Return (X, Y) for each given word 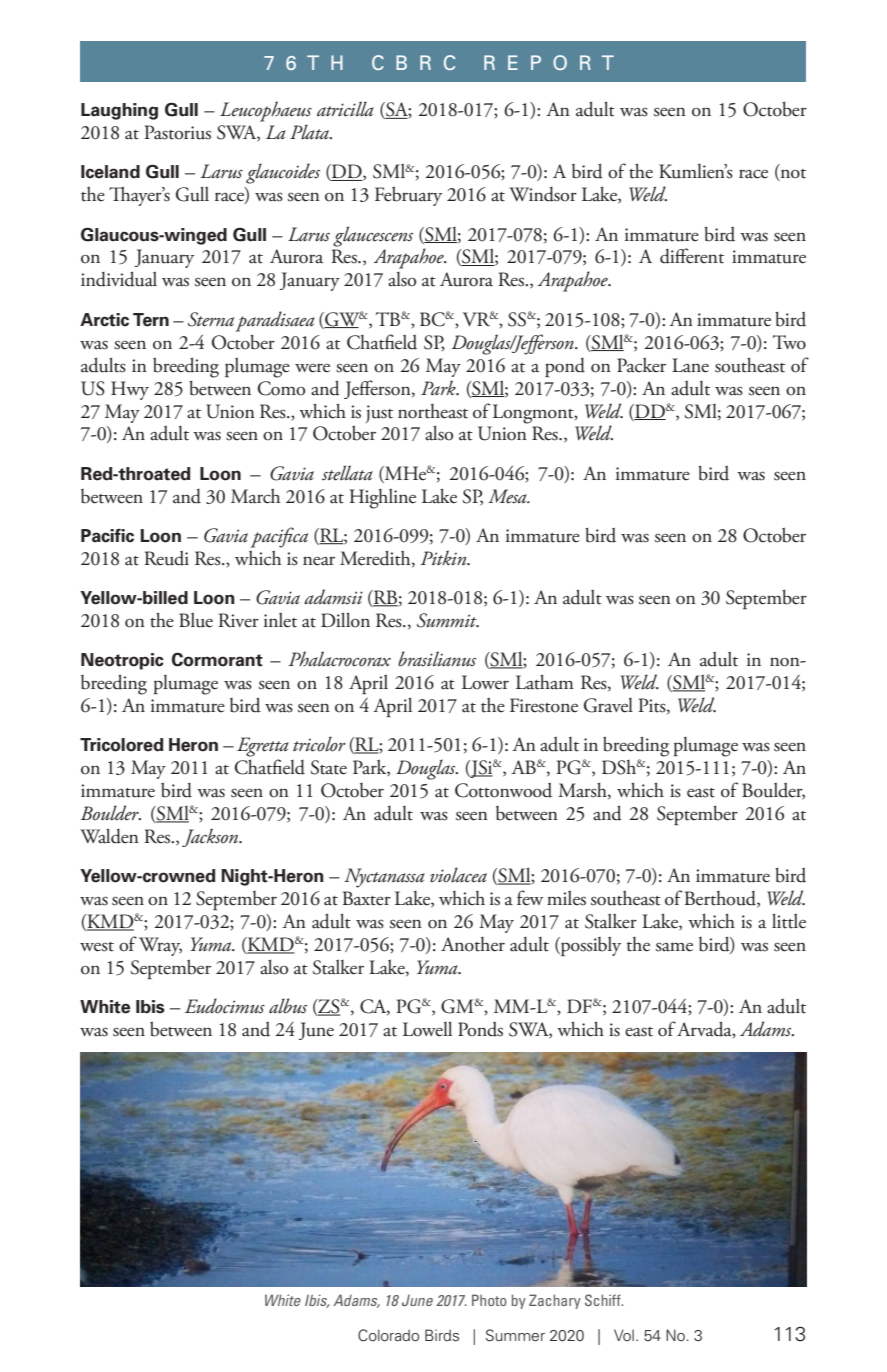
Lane (690, 365)
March (255, 496)
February (408, 196)
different (692, 256)
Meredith (376, 558)
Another (473, 944)
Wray (160, 946)
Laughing (119, 111)
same (674, 947)
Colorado (388, 1335)
